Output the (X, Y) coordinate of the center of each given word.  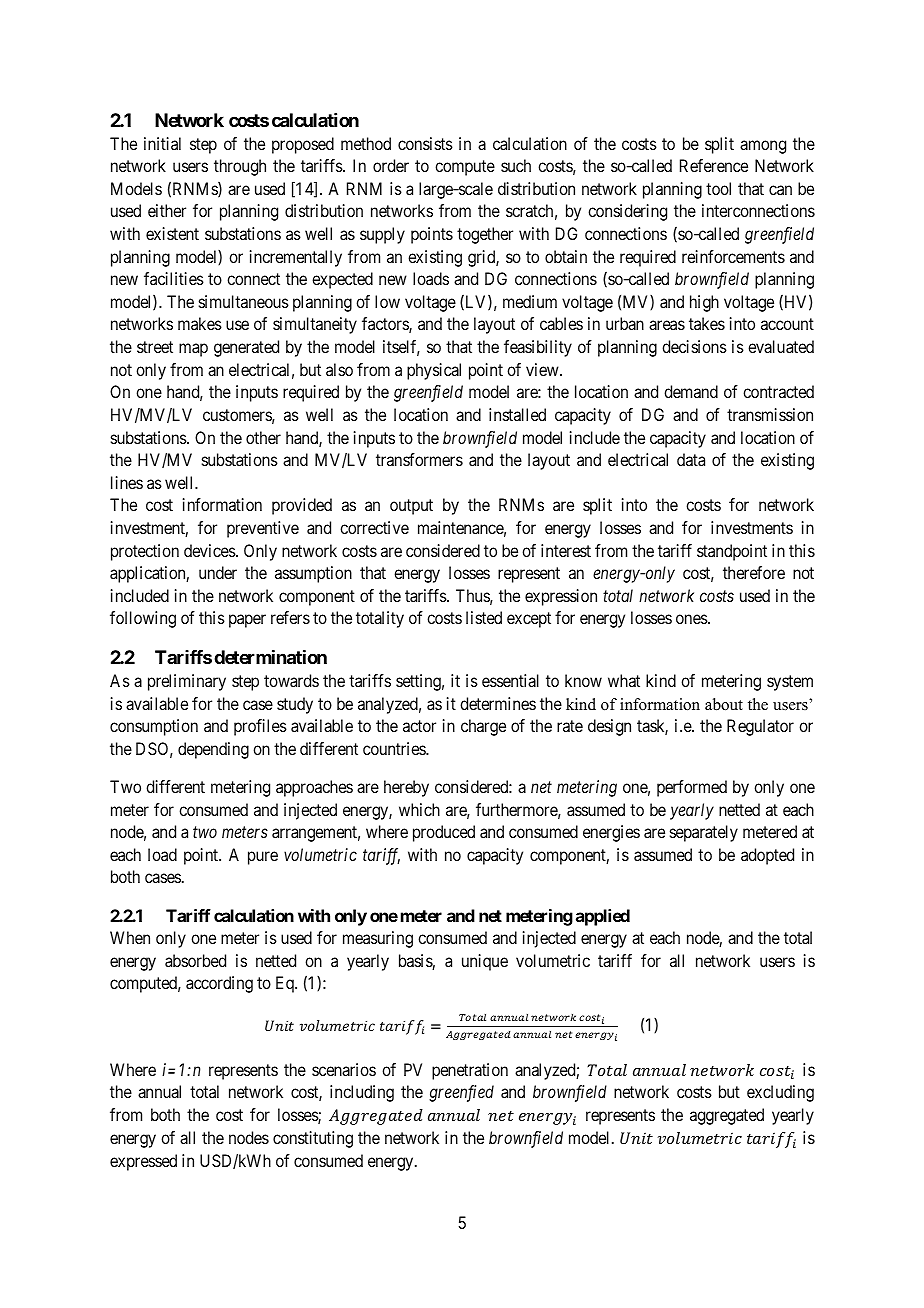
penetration (470, 1071)
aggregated (727, 1116)
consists (425, 143)
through (240, 167)
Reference (714, 165)
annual (159, 1091)
